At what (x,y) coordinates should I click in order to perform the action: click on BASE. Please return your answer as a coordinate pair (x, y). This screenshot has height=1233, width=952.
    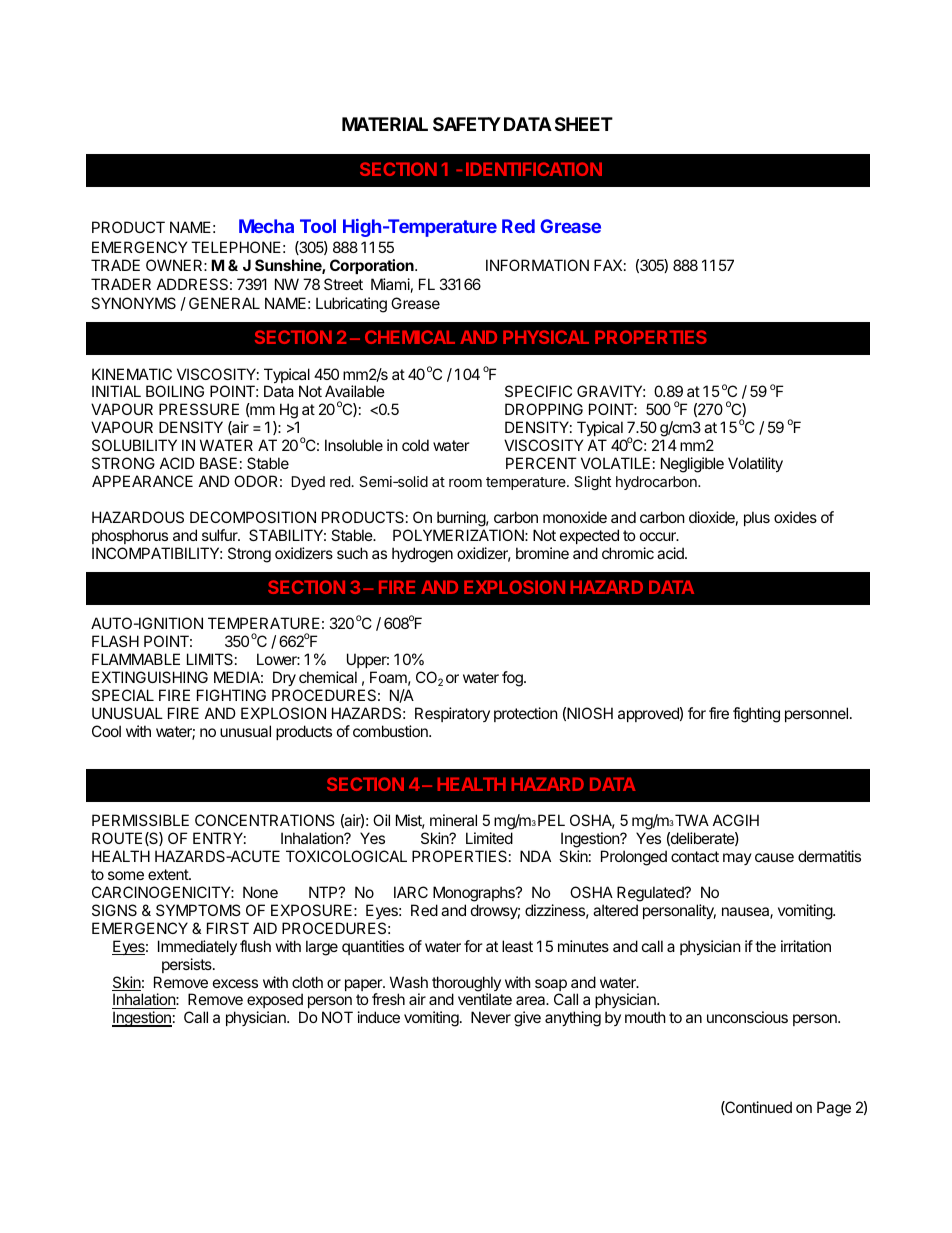
    Looking at the image, I should click on (218, 463).
